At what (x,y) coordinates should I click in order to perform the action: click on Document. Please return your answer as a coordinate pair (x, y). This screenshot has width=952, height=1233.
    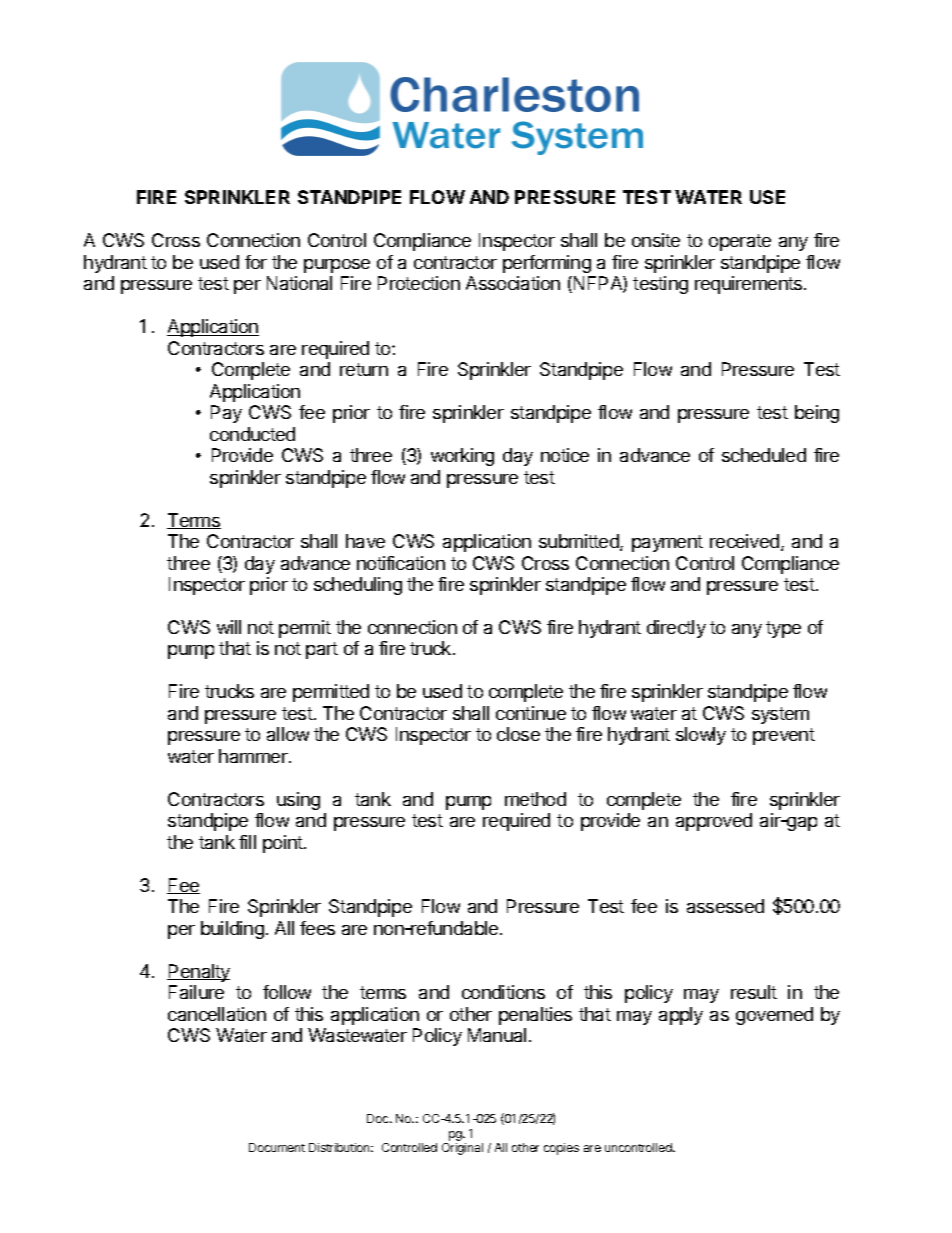
    Looking at the image, I should click on (277, 1147).
